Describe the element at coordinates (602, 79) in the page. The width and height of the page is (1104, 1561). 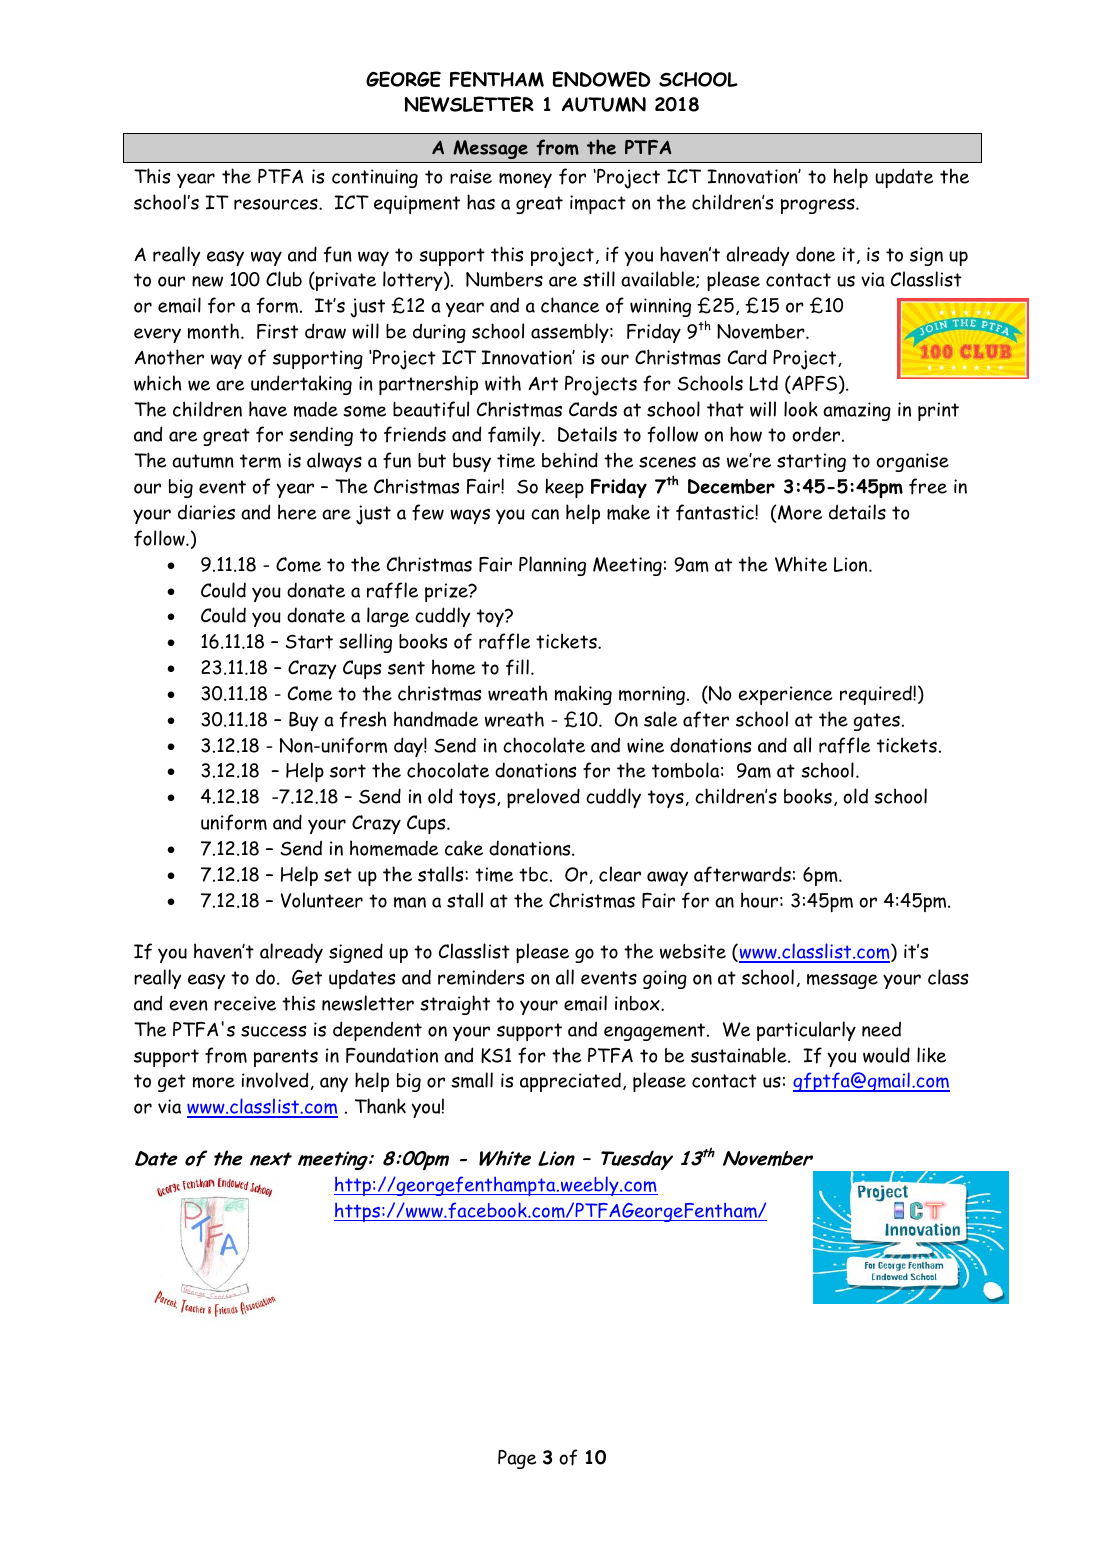
I see `ENDOWED` at that location.
